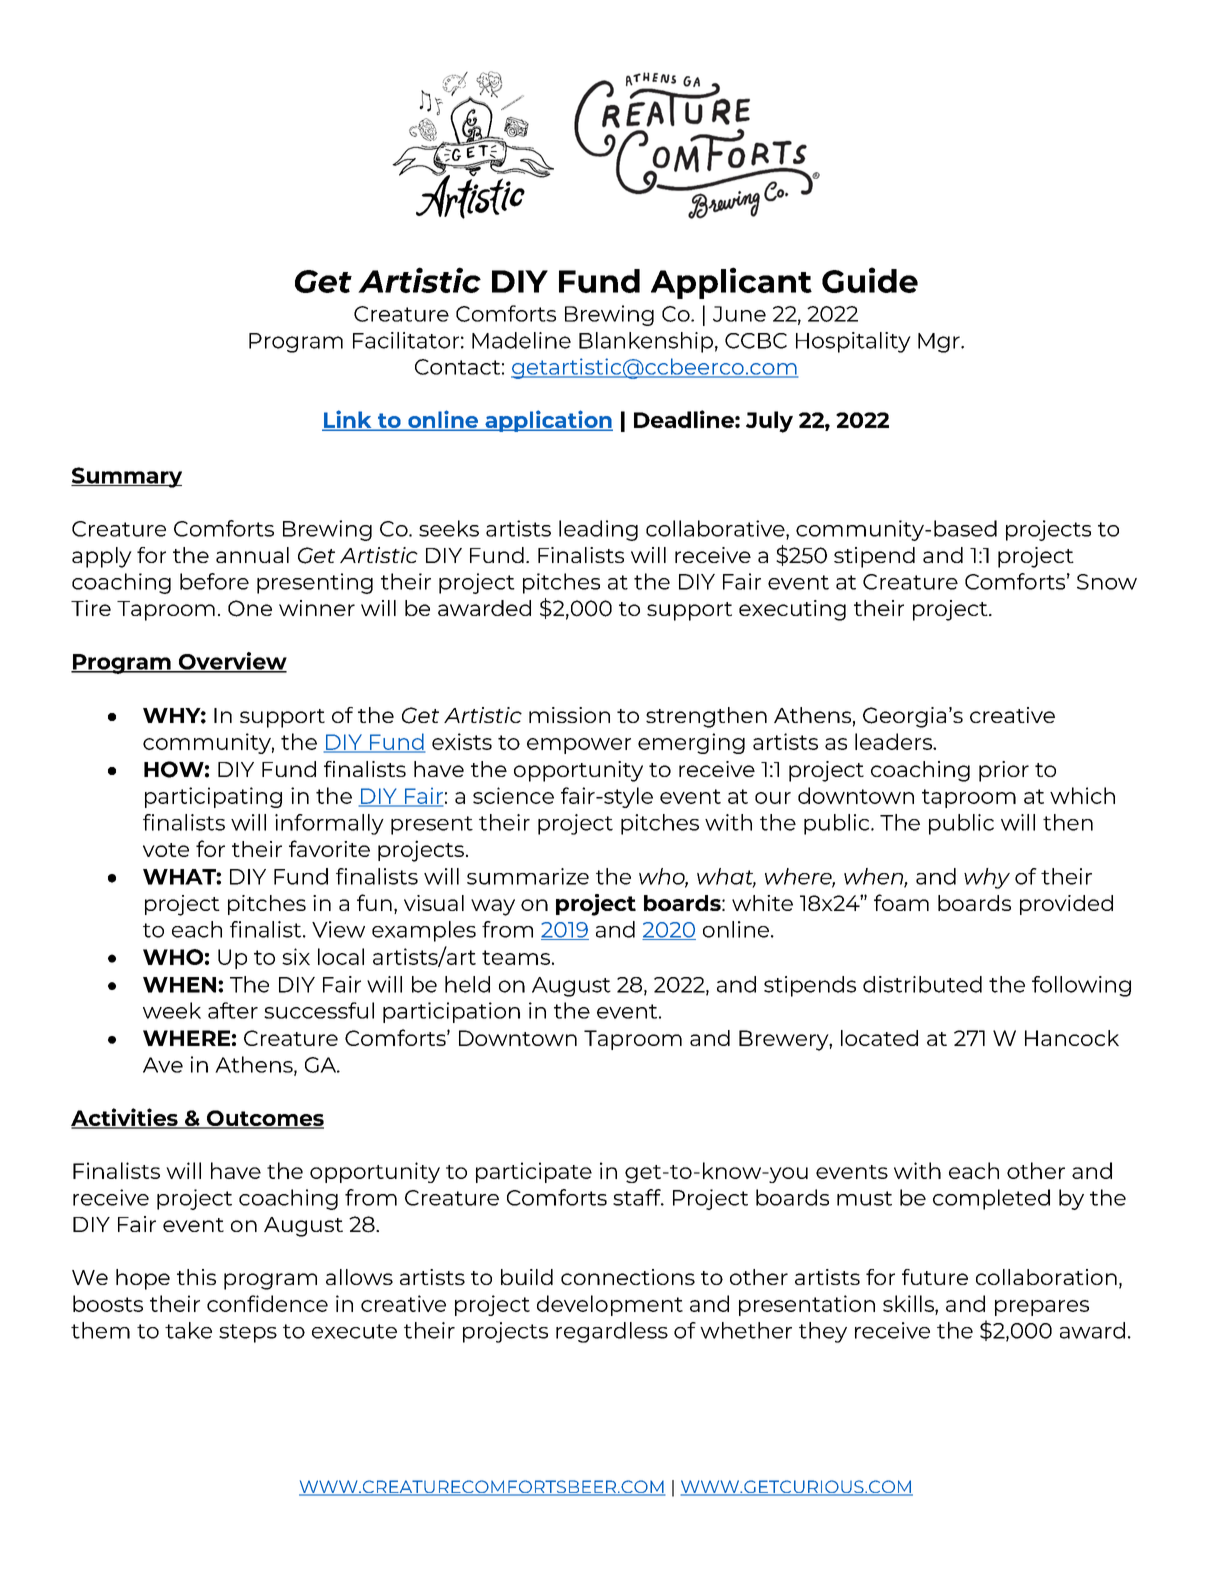  I want to click on Mgr, so click(940, 343).
